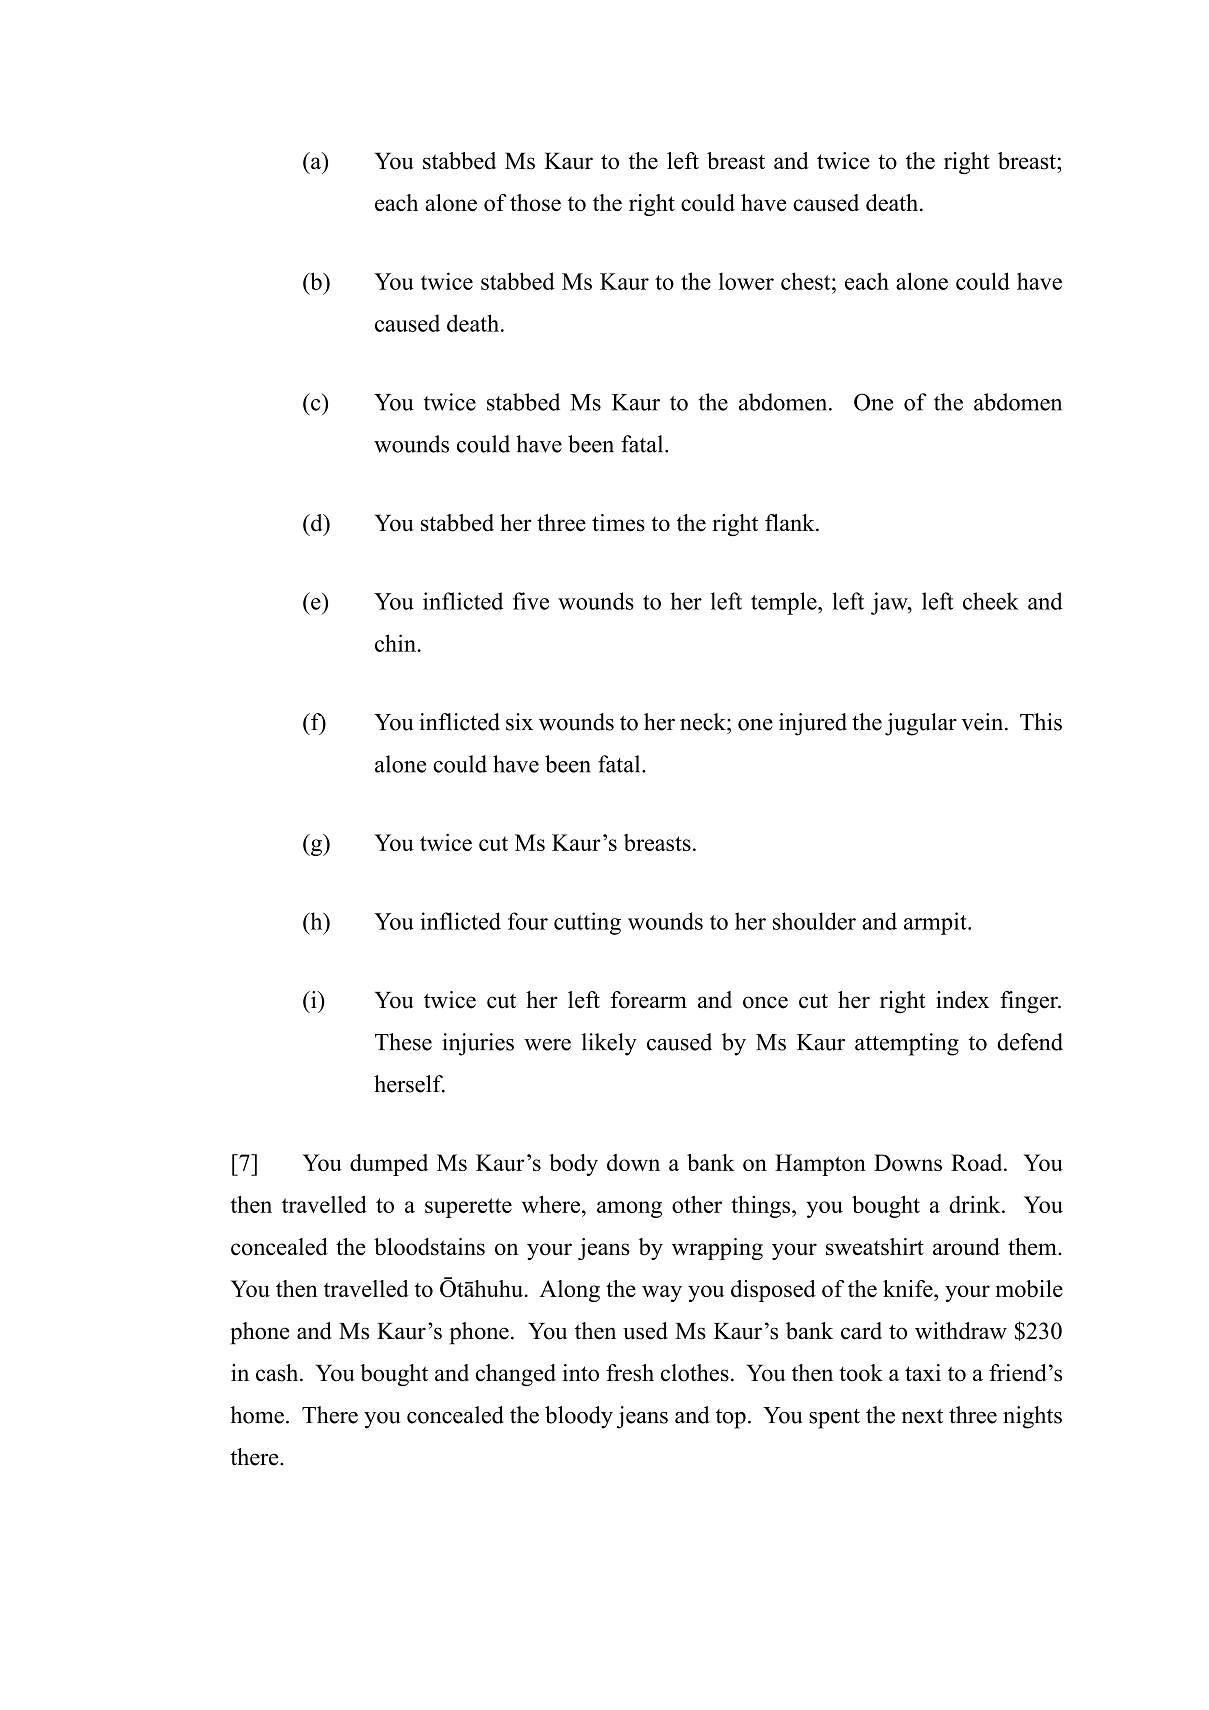 The height and width of the screenshot is (1710, 1209). Describe the element at coordinates (535, 202) in the screenshot. I see `those` at that location.
